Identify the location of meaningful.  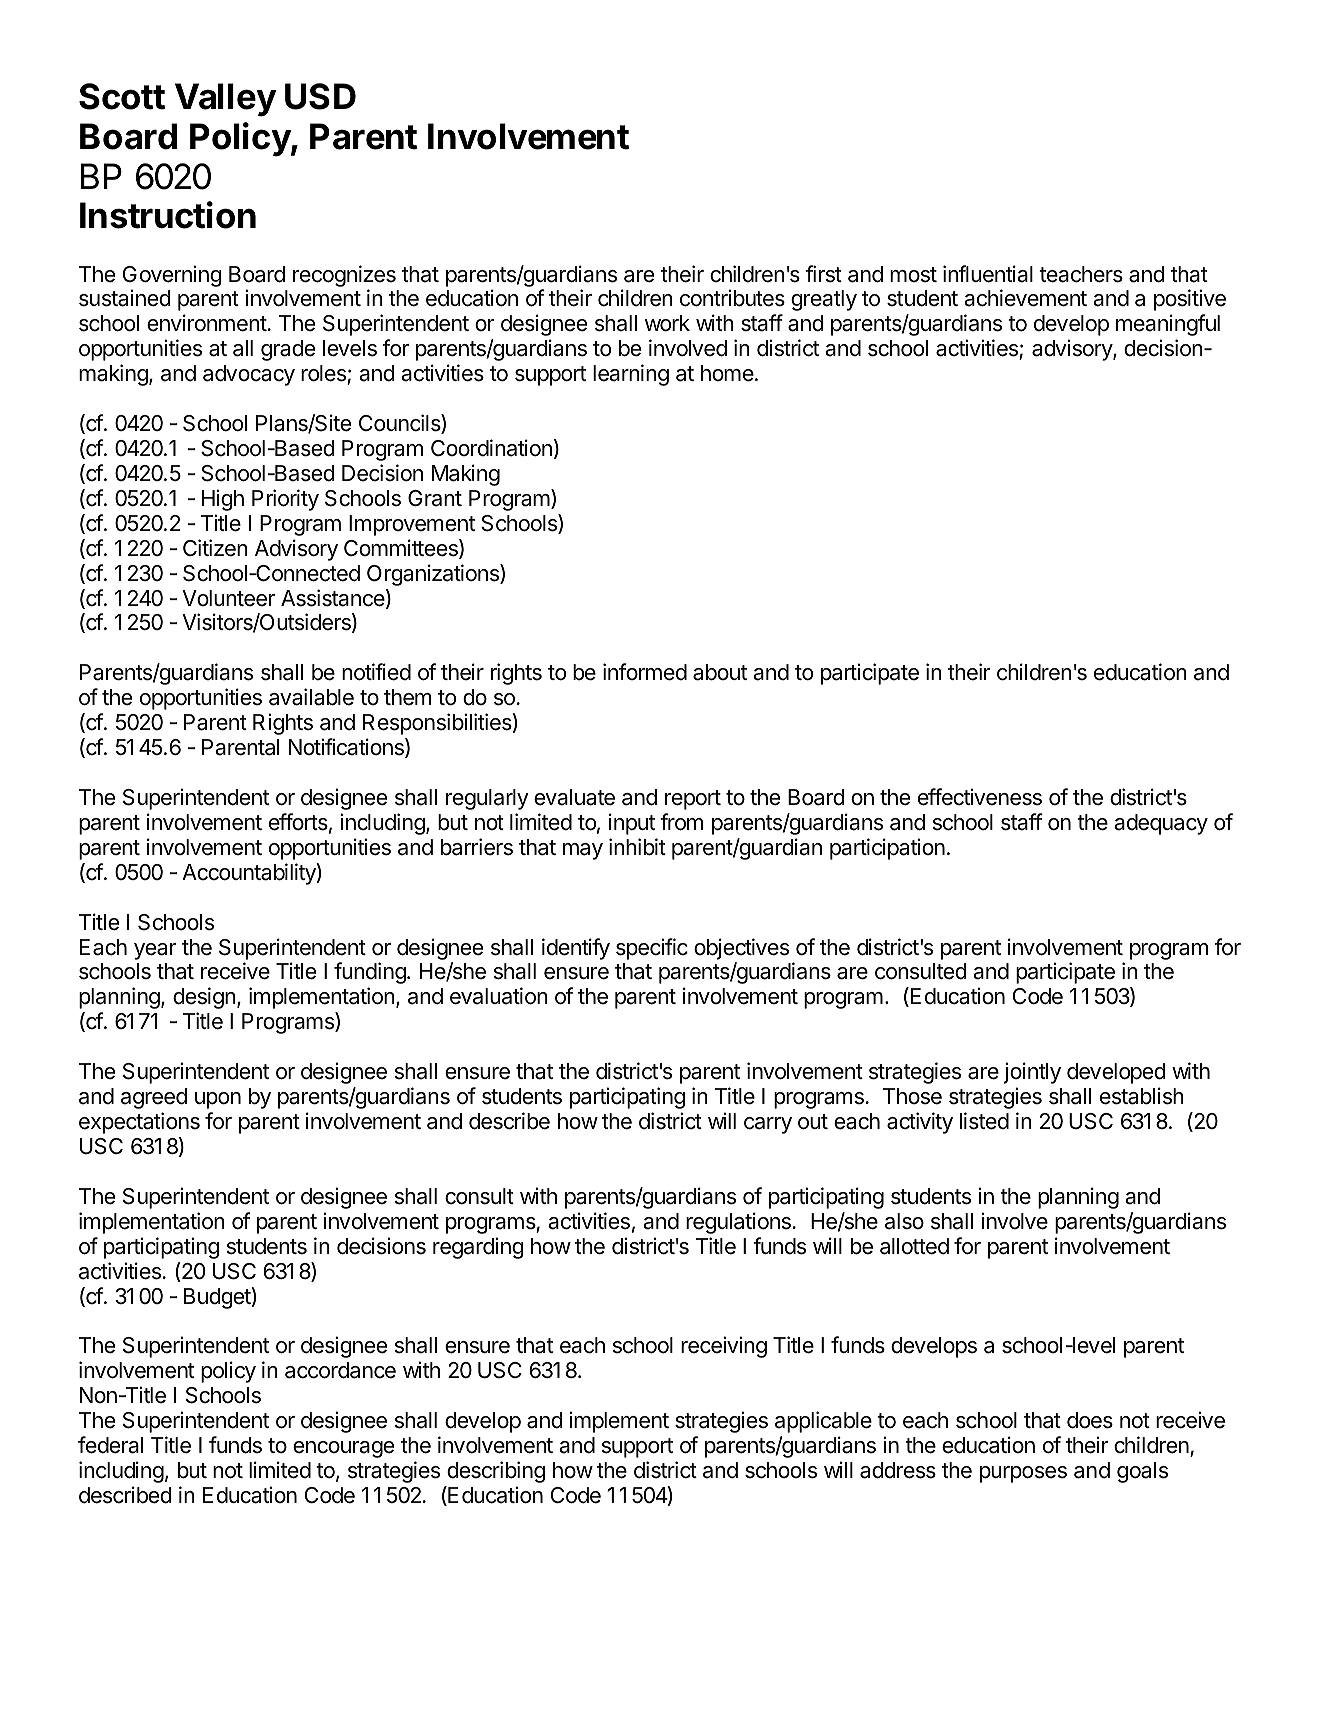
(1168, 325).
